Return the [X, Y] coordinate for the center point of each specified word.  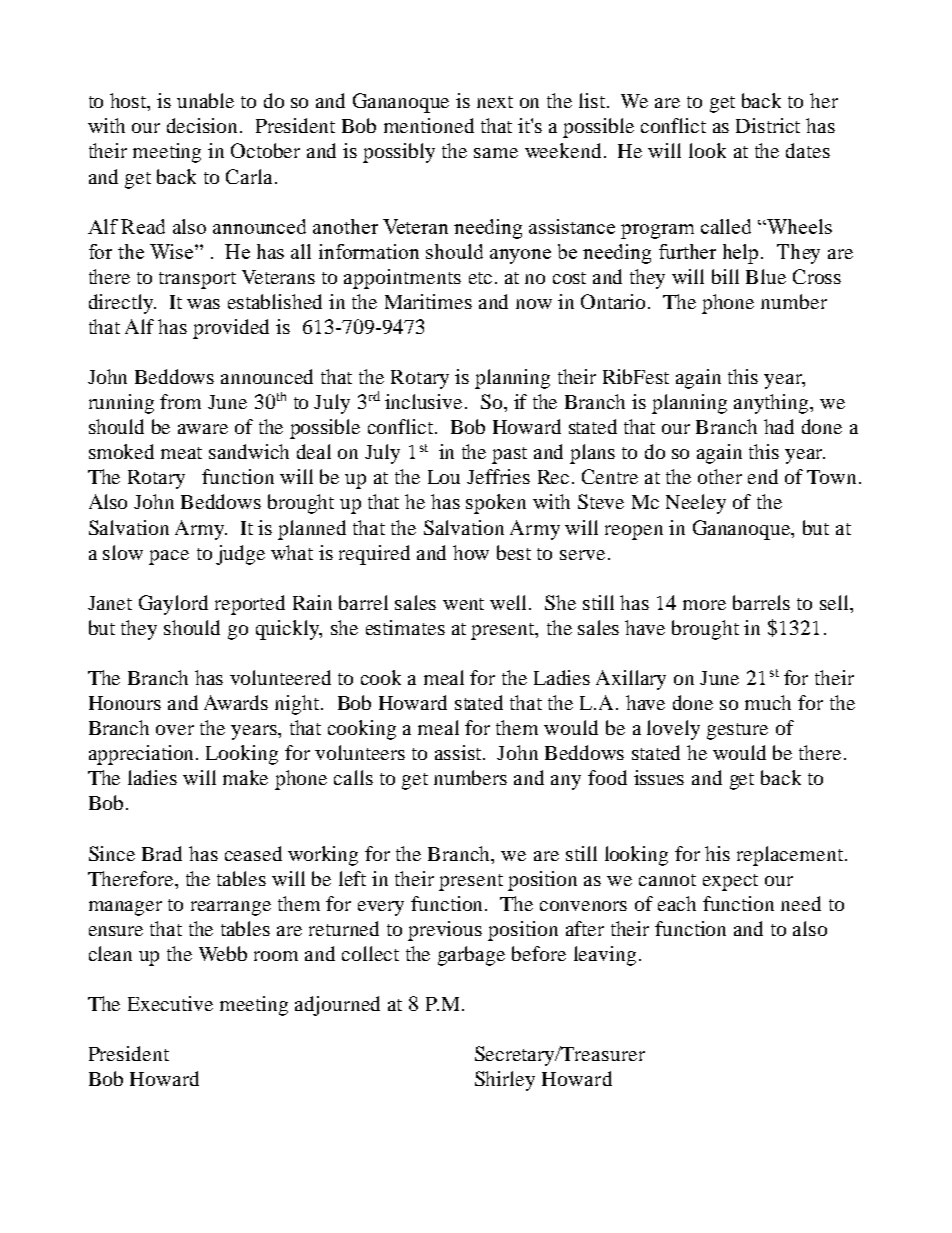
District [768, 125]
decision [204, 125]
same [496, 153]
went [463, 604]
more [704, 605]
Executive [170, 1003]
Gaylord [173, 605]
